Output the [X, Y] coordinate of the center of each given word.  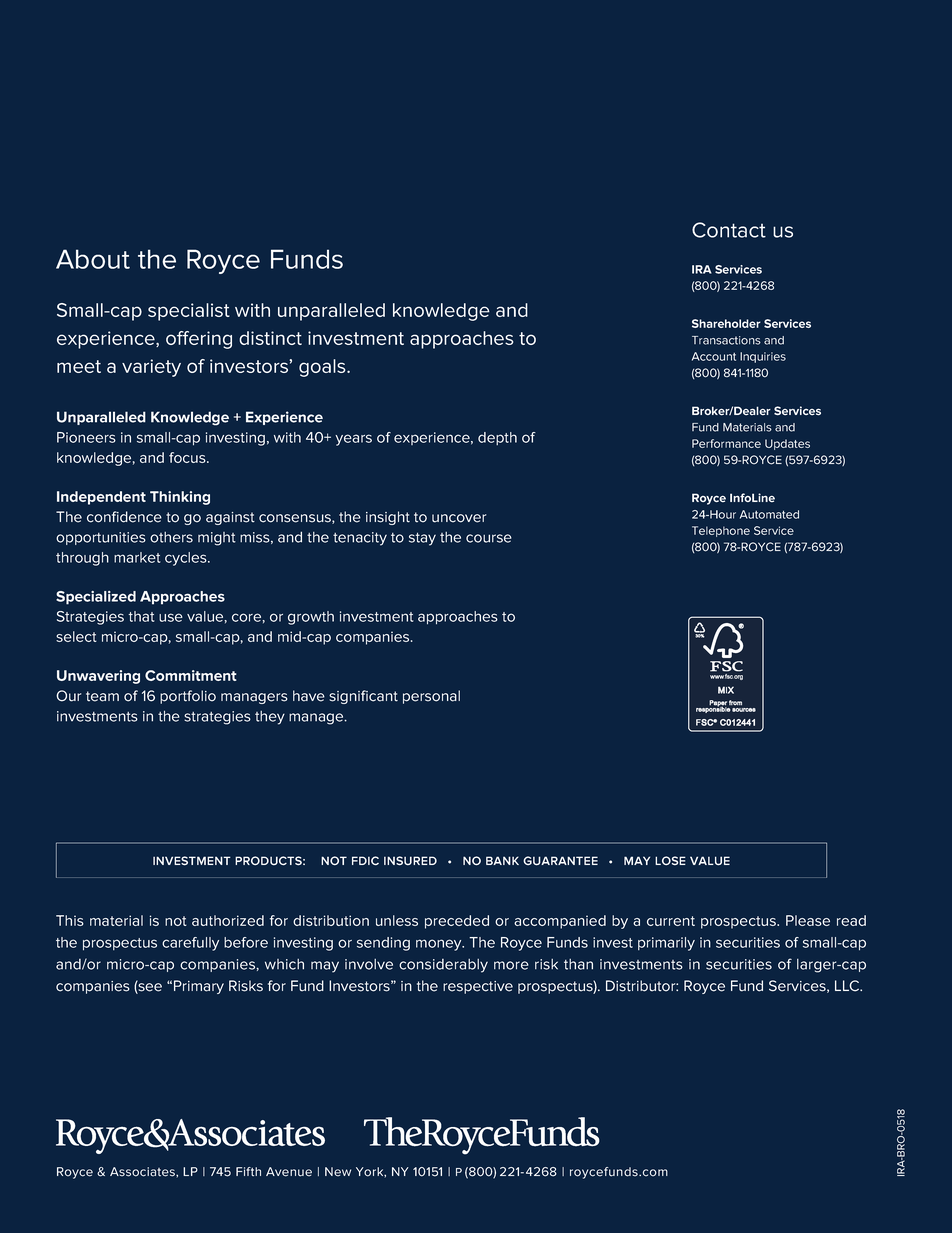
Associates [143, 1172]
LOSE [670, 860]
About [93, 259]
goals [323, 368]
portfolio [188, 697]
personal [431, 697]
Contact [729, 230]
